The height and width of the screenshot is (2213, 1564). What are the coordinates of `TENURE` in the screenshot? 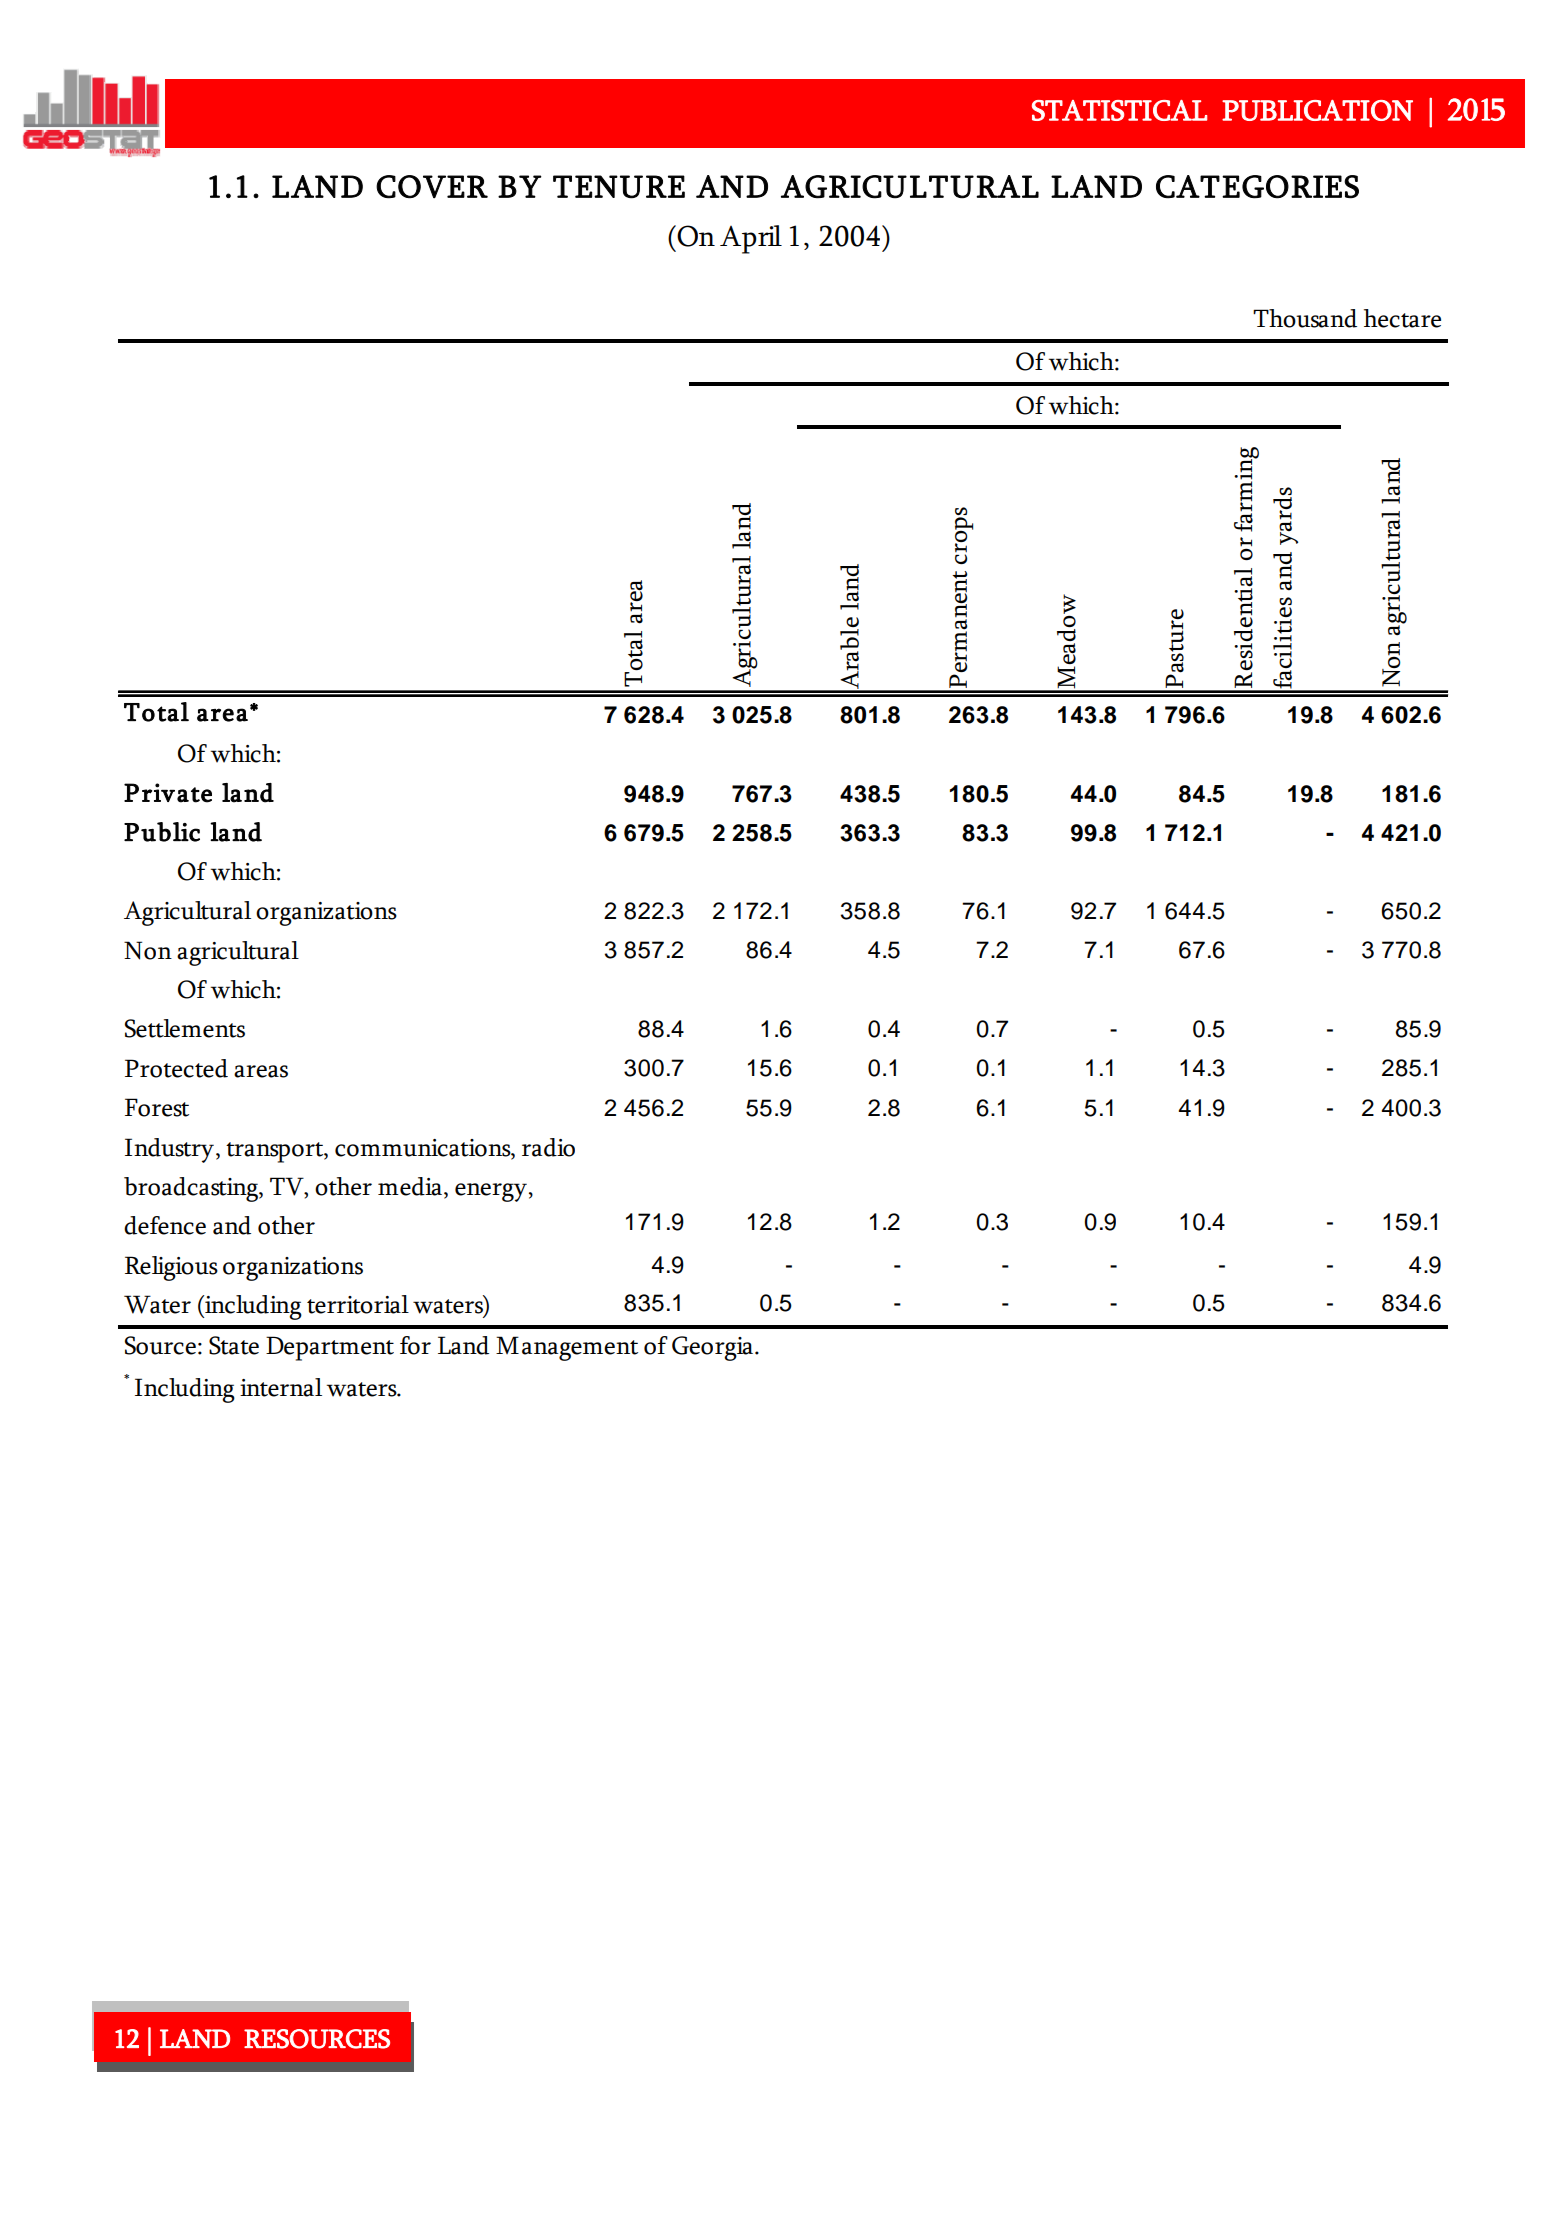 It's located at (619, 187).
